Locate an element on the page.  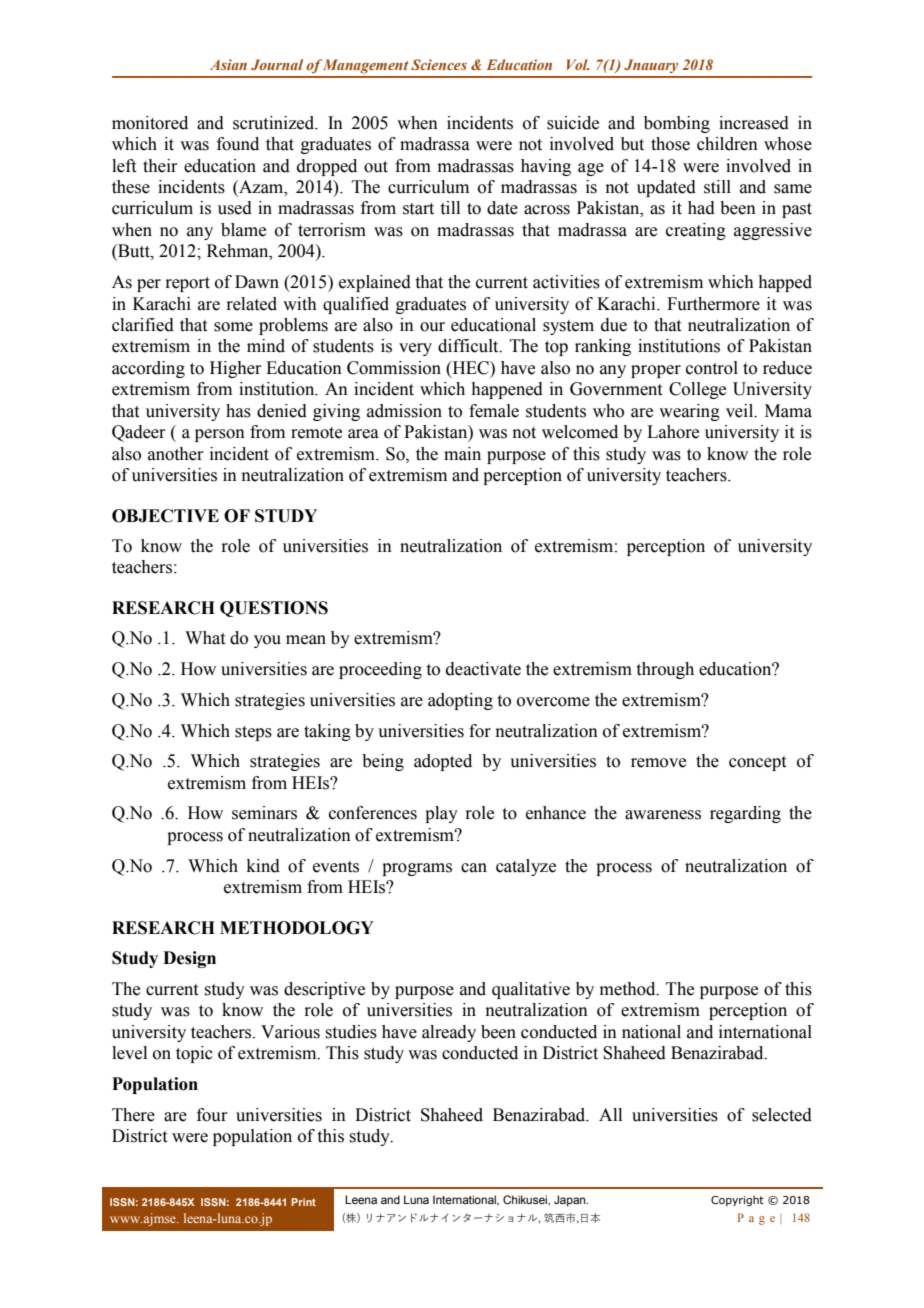
main is located at coordinates (462, 454).
